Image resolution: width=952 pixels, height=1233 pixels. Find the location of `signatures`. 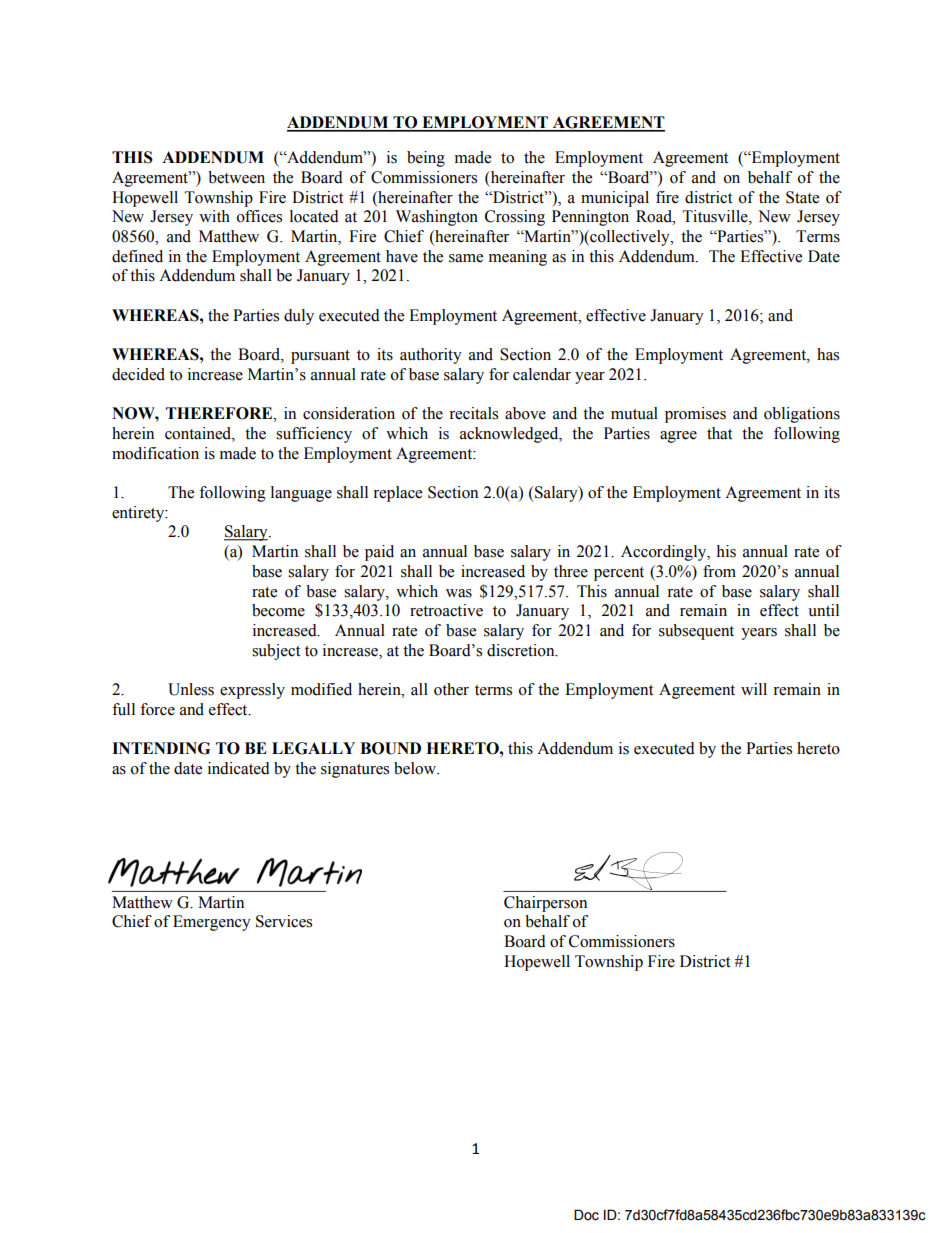

signatures is located at coordinates (355, 770).
